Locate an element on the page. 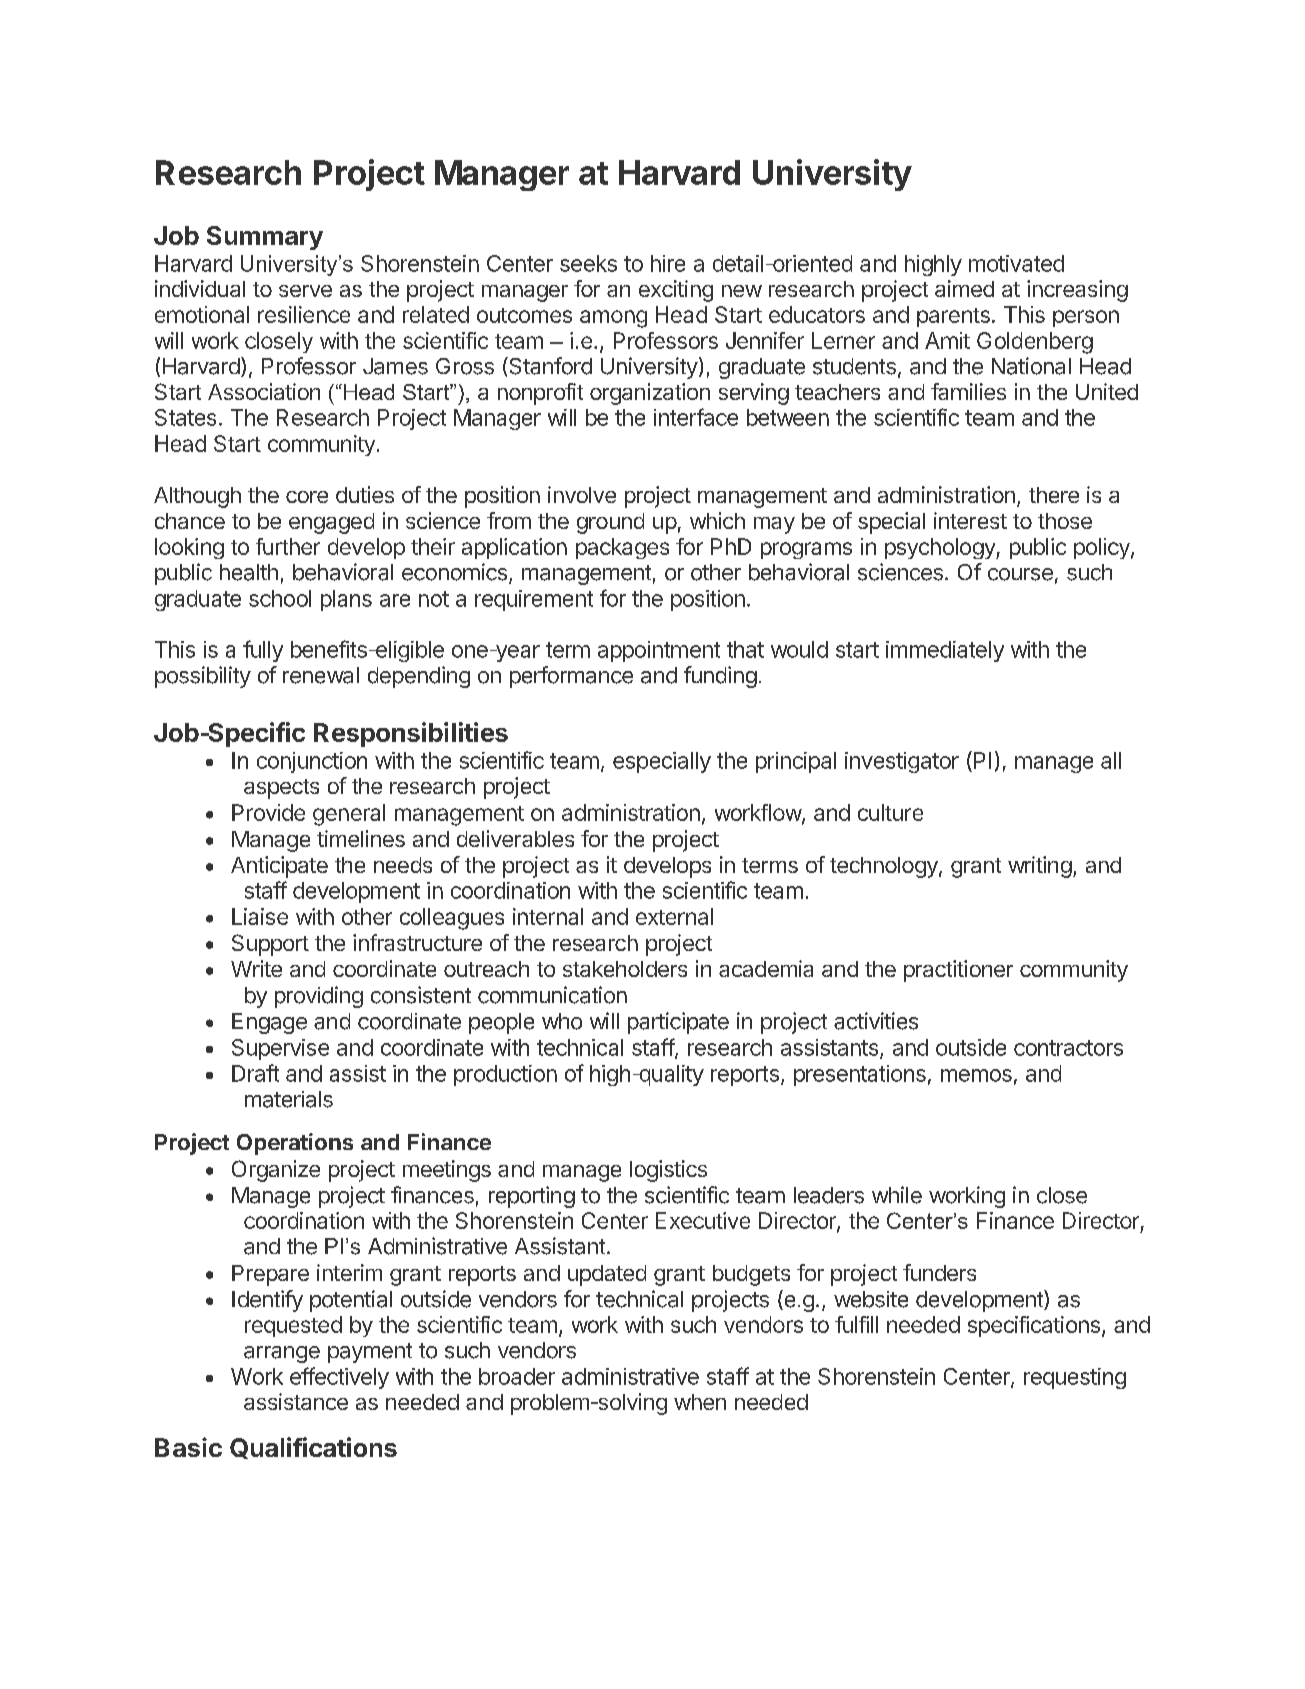 This document has height=1689, width=1305. hire is located at coordinates (668, 263).
